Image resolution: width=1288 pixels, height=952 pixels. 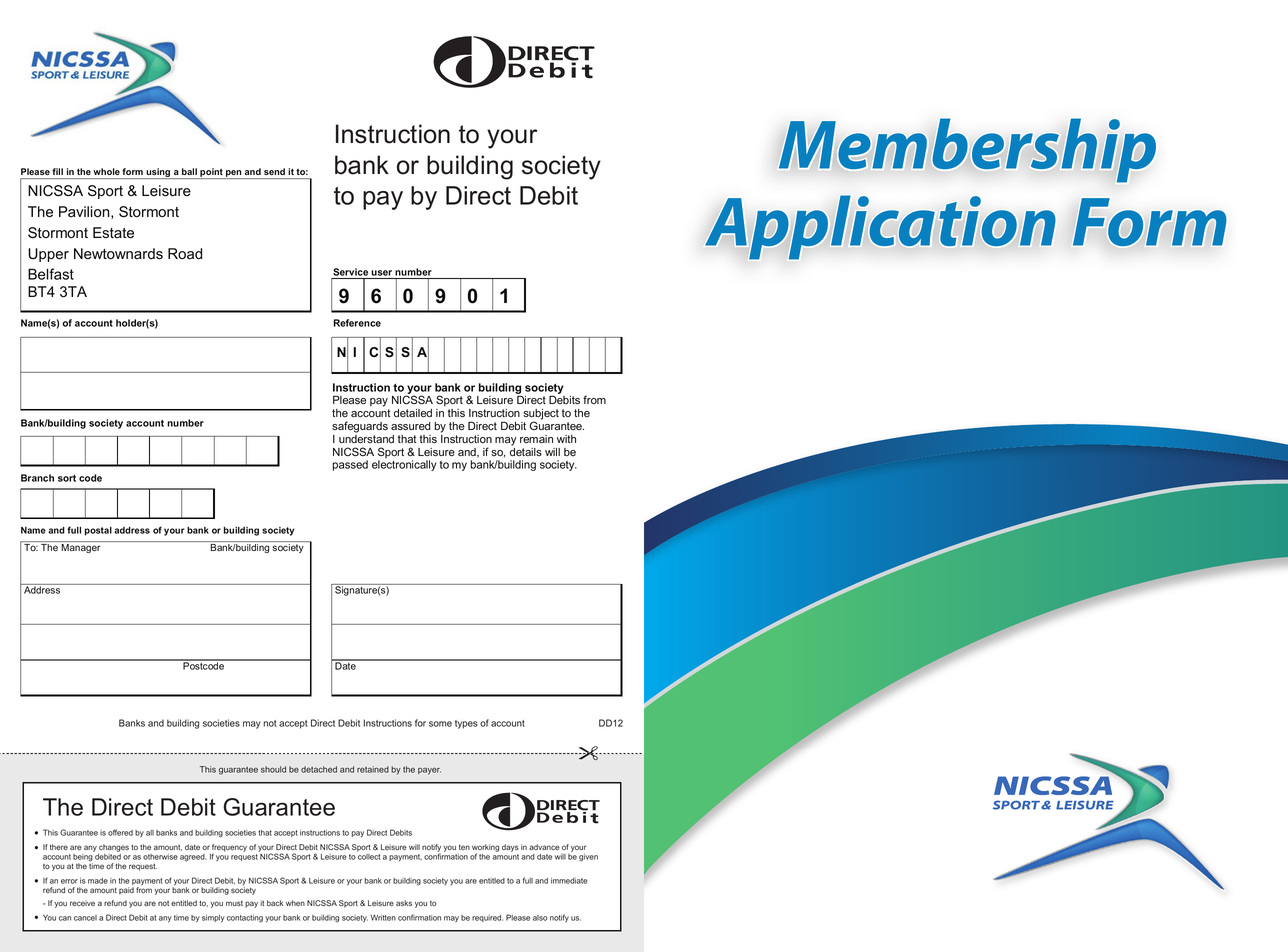 I want to click on given, so click(x=588, y=858).
